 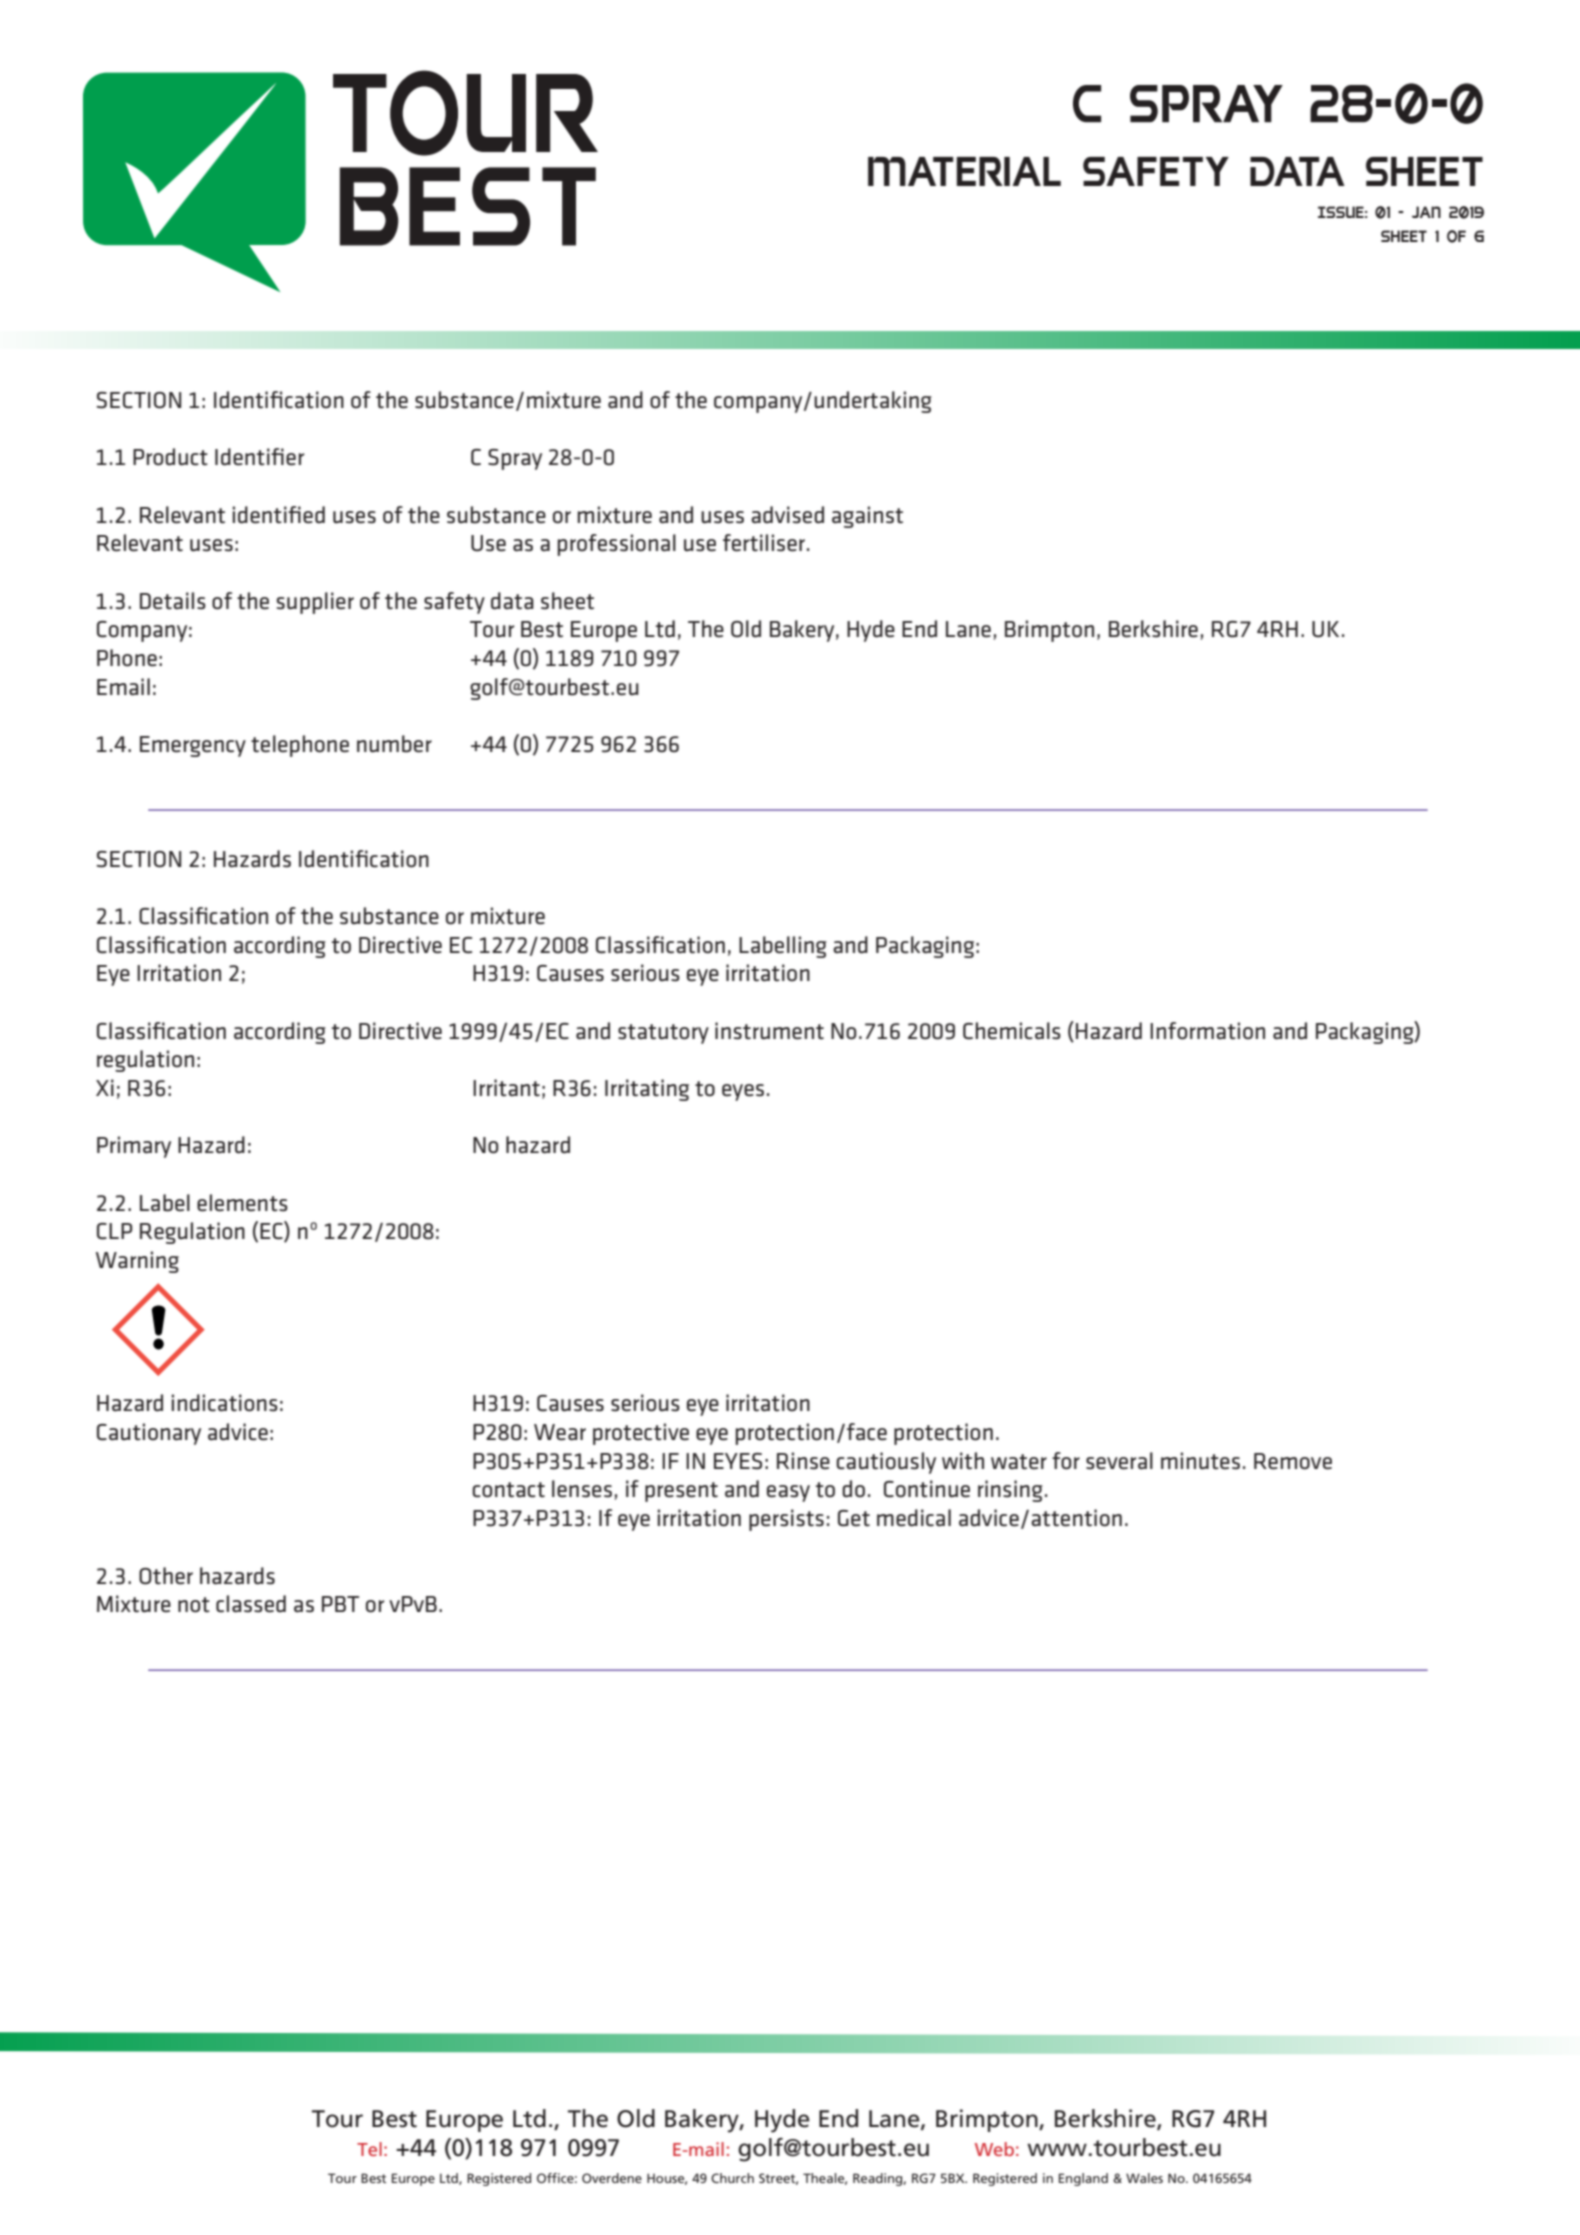 I want to click on indications, so click(x=225, y=1403).
